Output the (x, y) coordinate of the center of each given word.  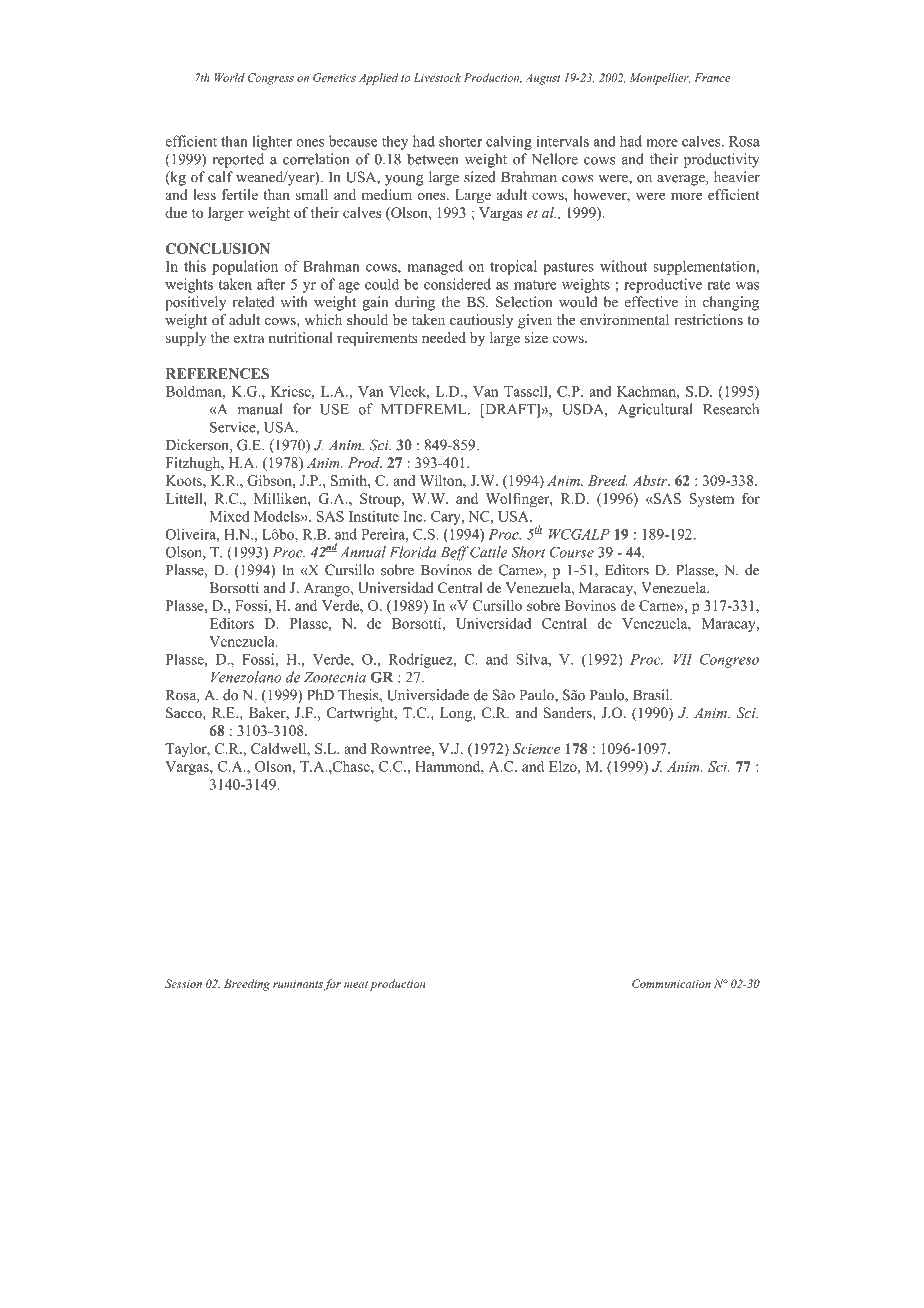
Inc (414, 516)
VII (683, 659)
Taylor (187, 750)
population (245, 267)
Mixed (230, 516)
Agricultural (655, 410)
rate (719, 285)
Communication (671, 983)
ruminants (298, 984)
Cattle (488, 552)
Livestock (437, 77)
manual (260, 409)
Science (536, 748)
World (229, 77)
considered (457, 284)
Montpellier (660, 79)
